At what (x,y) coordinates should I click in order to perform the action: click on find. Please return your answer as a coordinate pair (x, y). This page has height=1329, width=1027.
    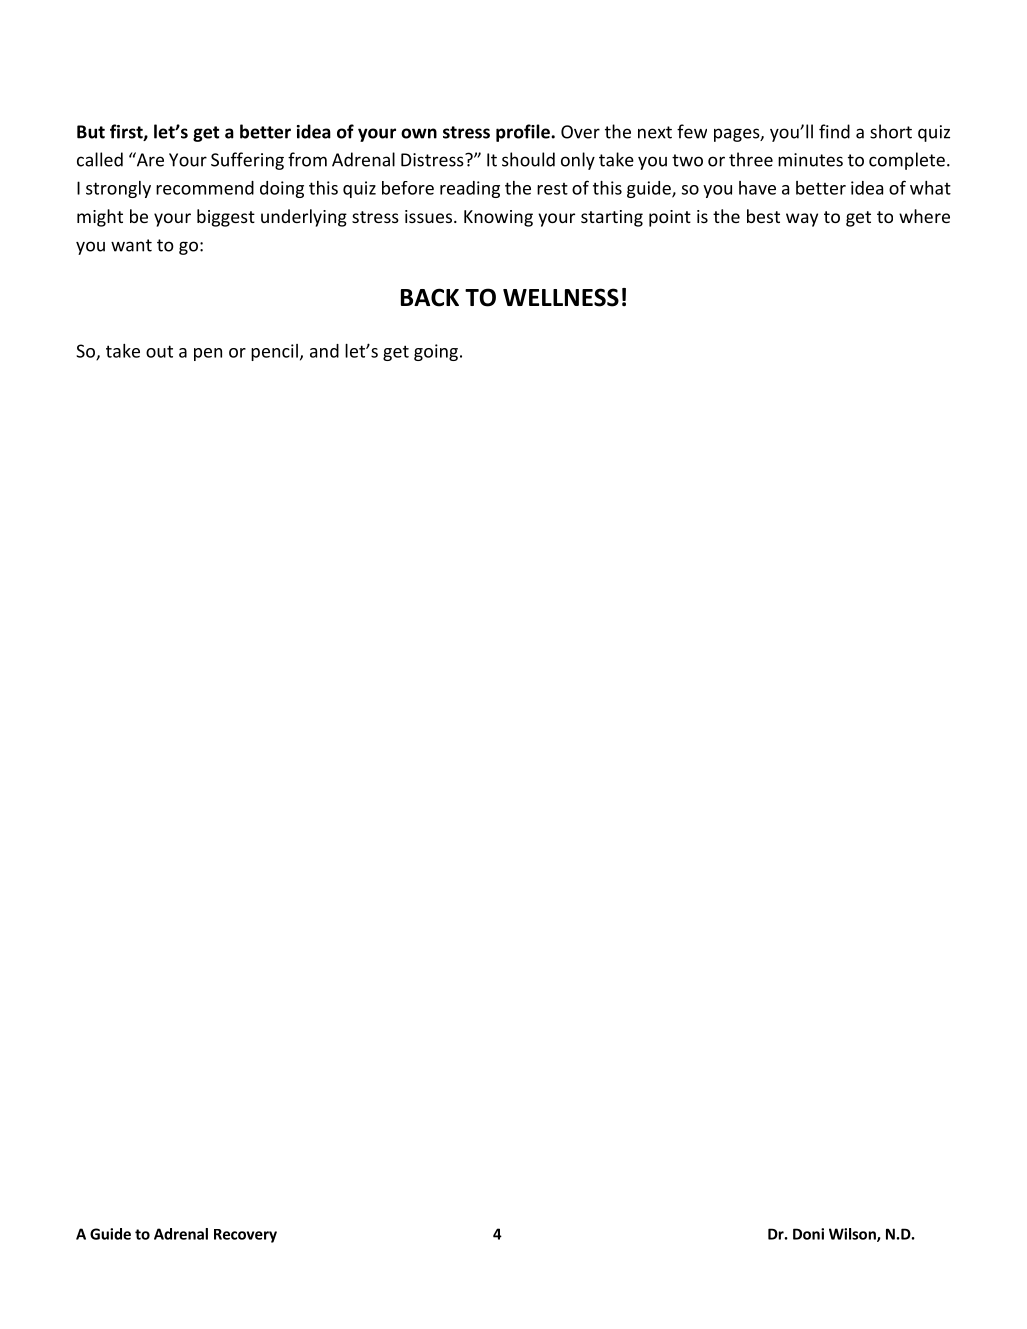
    Looking at the image, I should click on (834, 131).
